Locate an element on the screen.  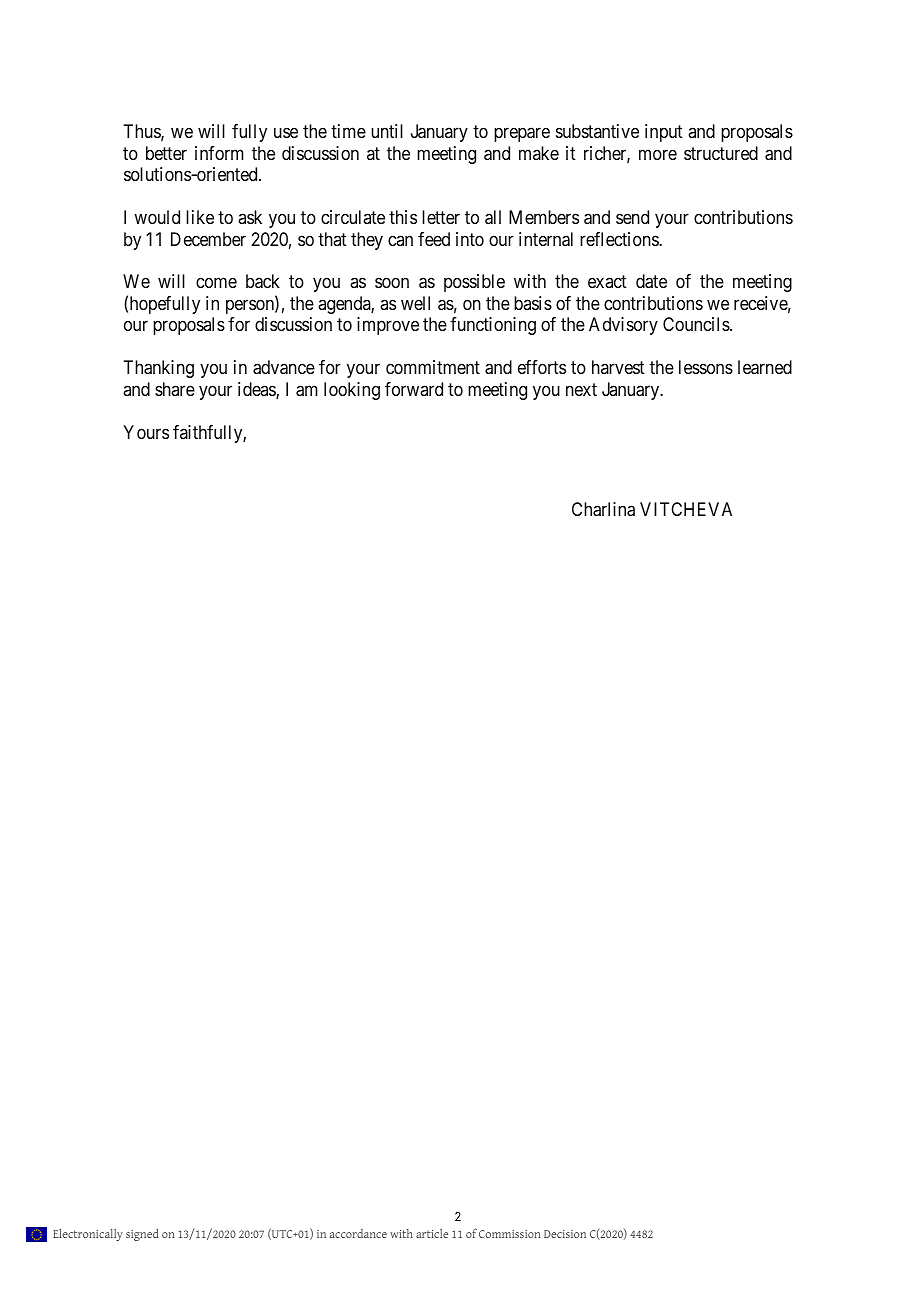
commitment is located at coordinates (433, 367).
